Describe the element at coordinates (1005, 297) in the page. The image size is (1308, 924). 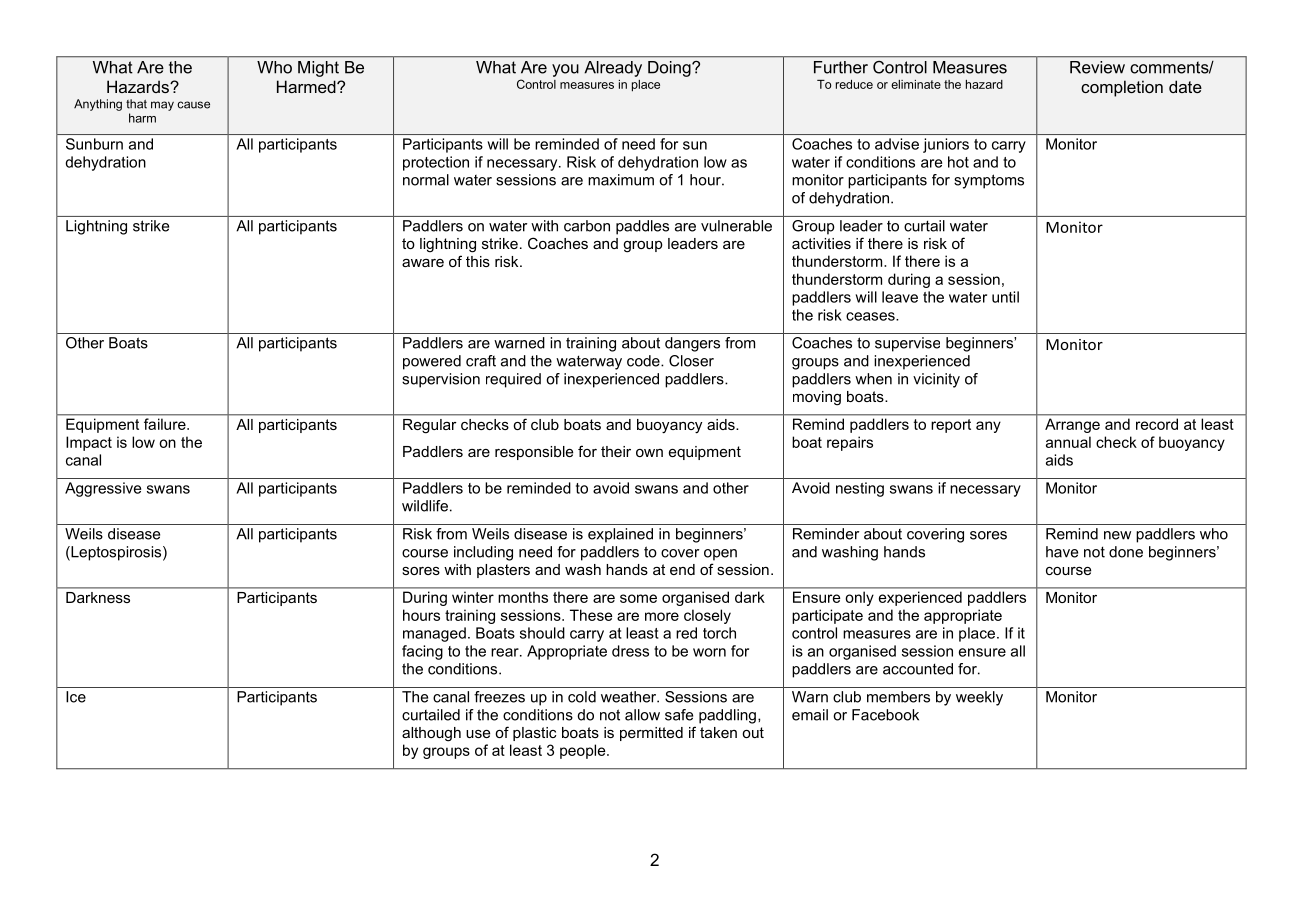
I see `until` at that location.
